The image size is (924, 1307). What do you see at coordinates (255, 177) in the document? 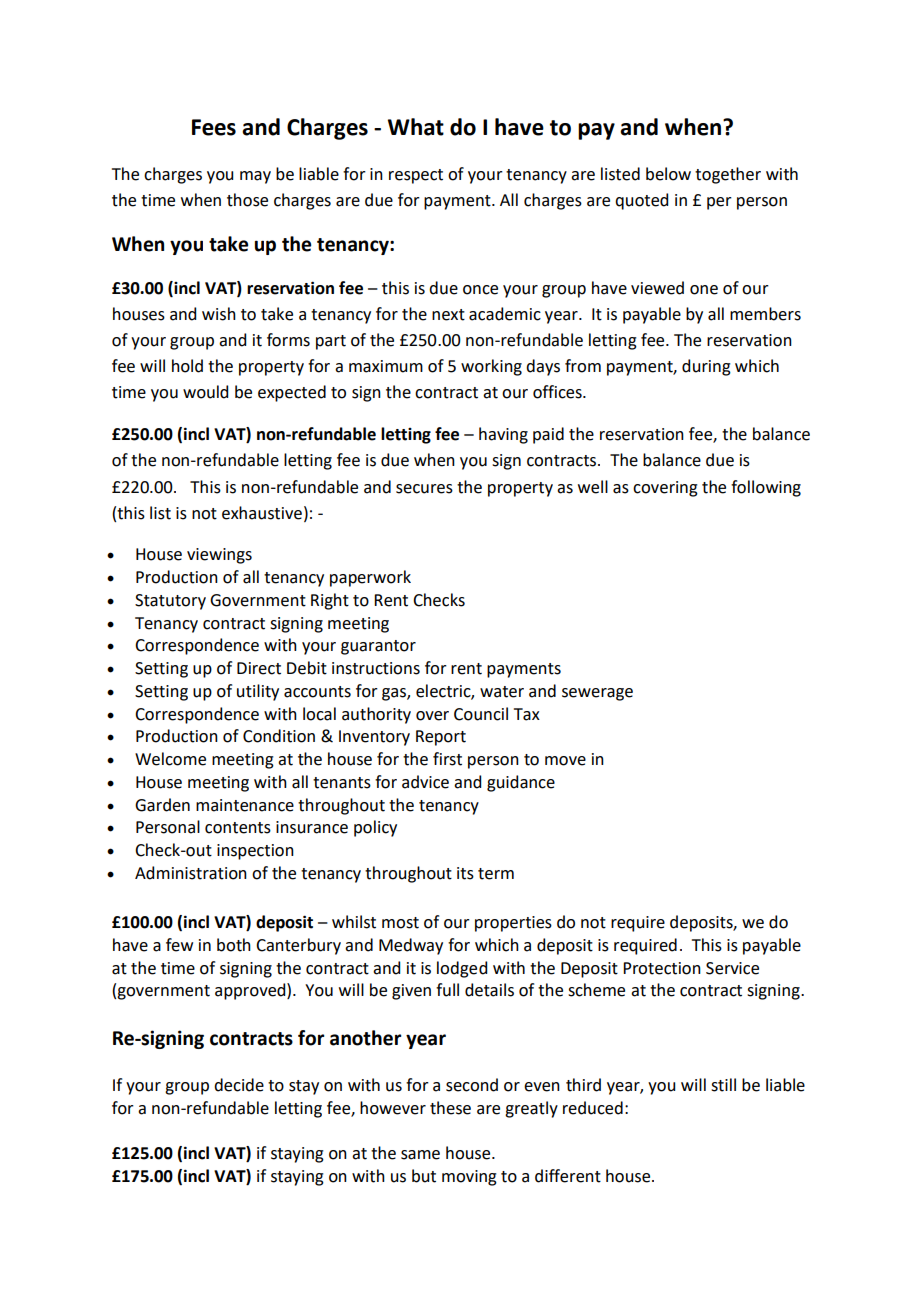
I see `may` at bounding box center [255, 177].
